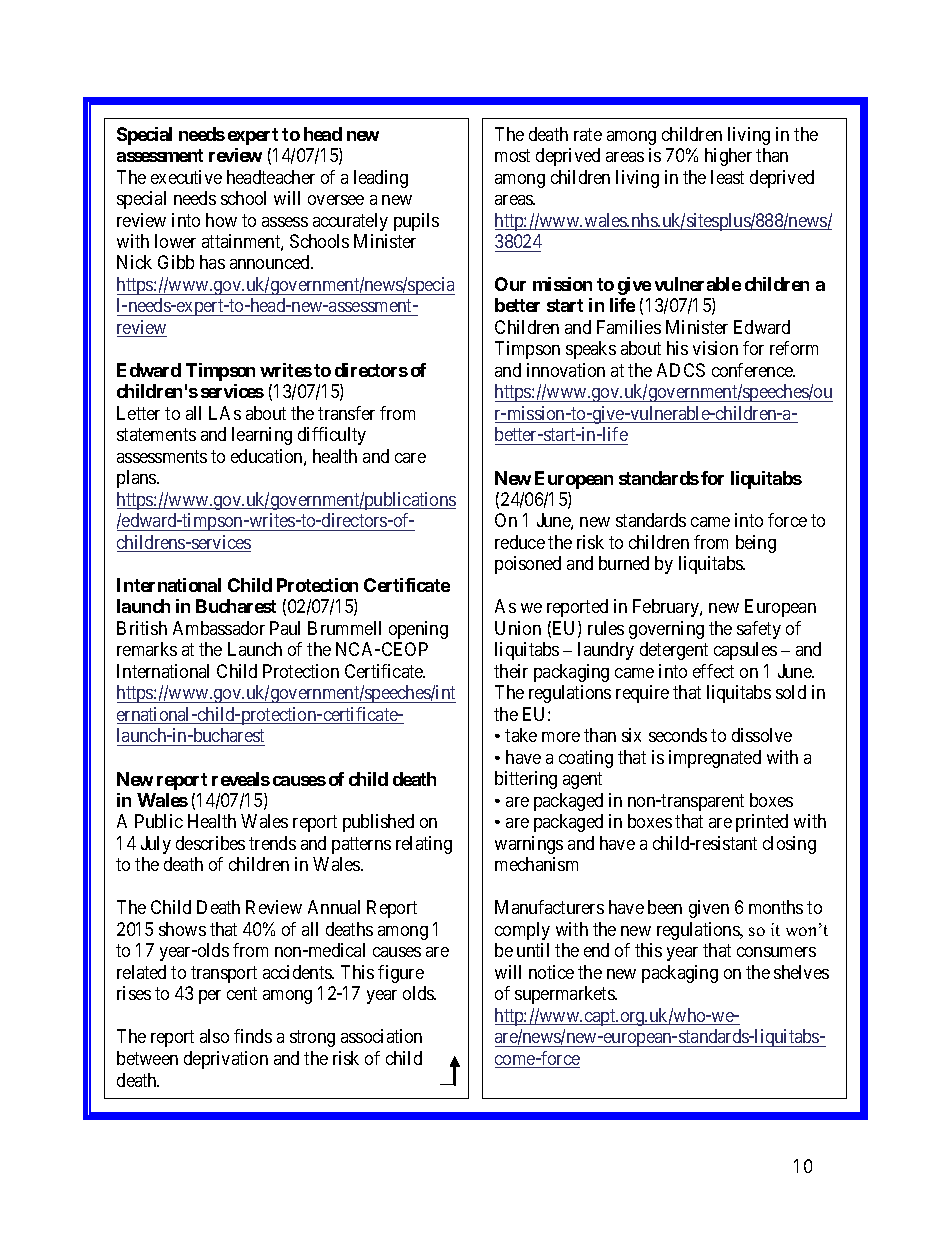 The image size is (952, 1233). Describe the element at coordinates (511, 671) in the screenshot. I see `their` at that location.
